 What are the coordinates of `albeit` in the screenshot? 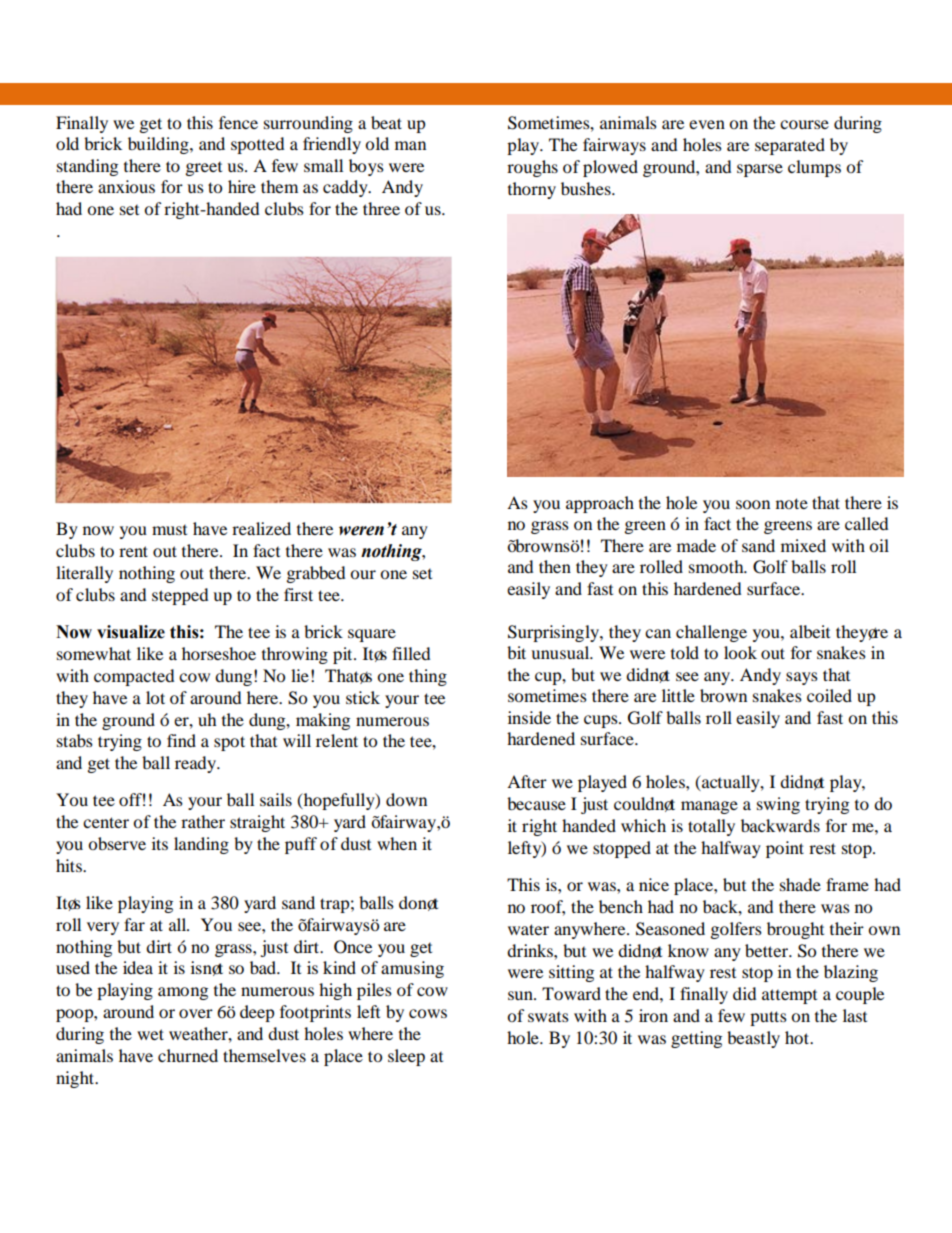 It's located at (810, 631).
